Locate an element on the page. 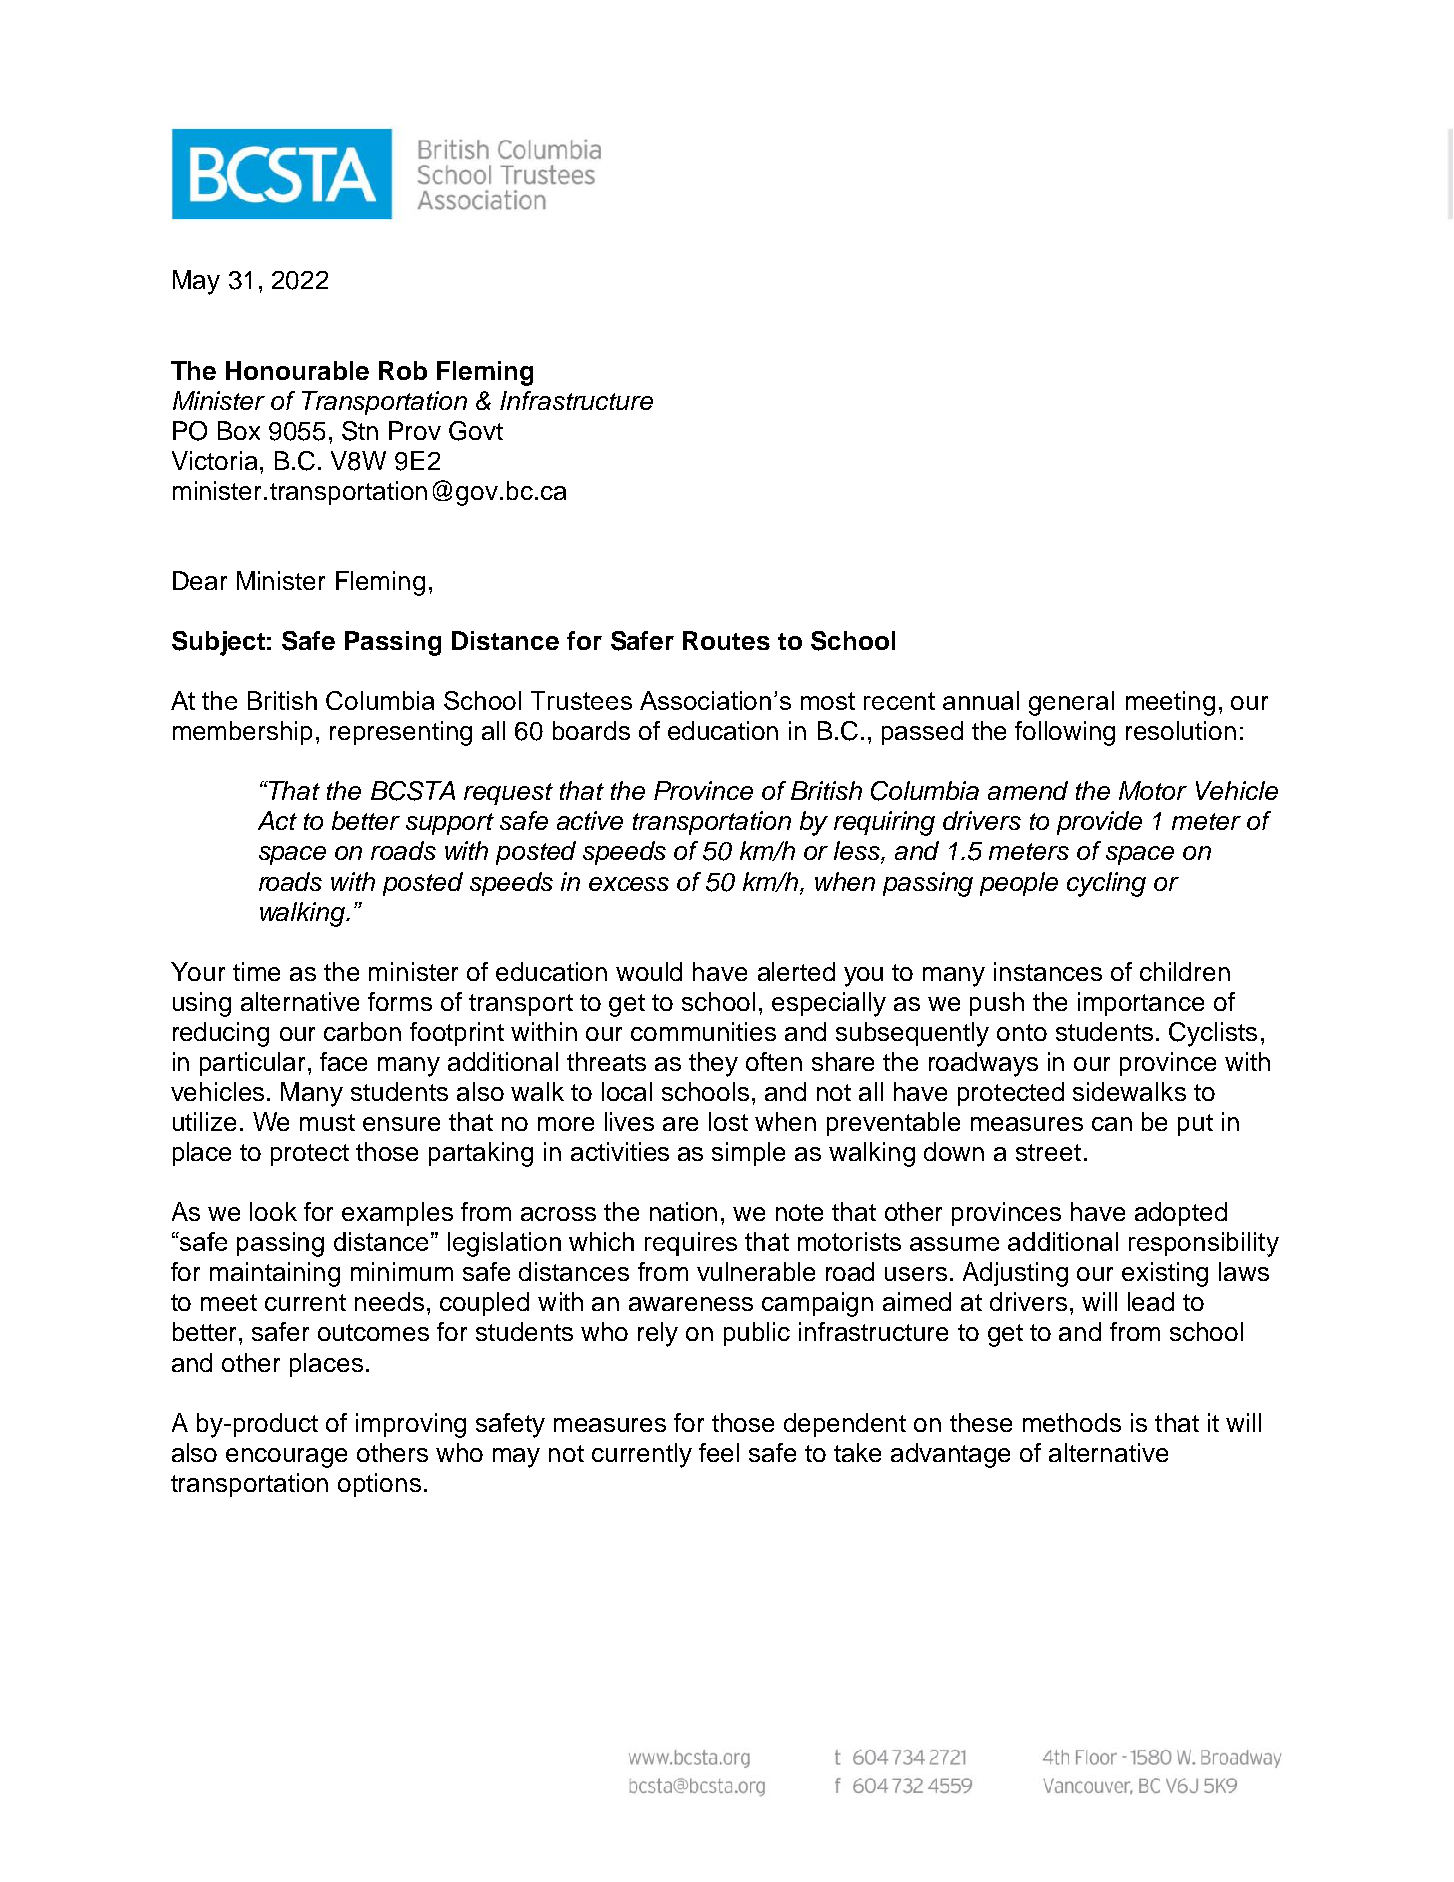 The width and height of the image is (1454, 1882). existing is located at coordinates (1165, 1274).
